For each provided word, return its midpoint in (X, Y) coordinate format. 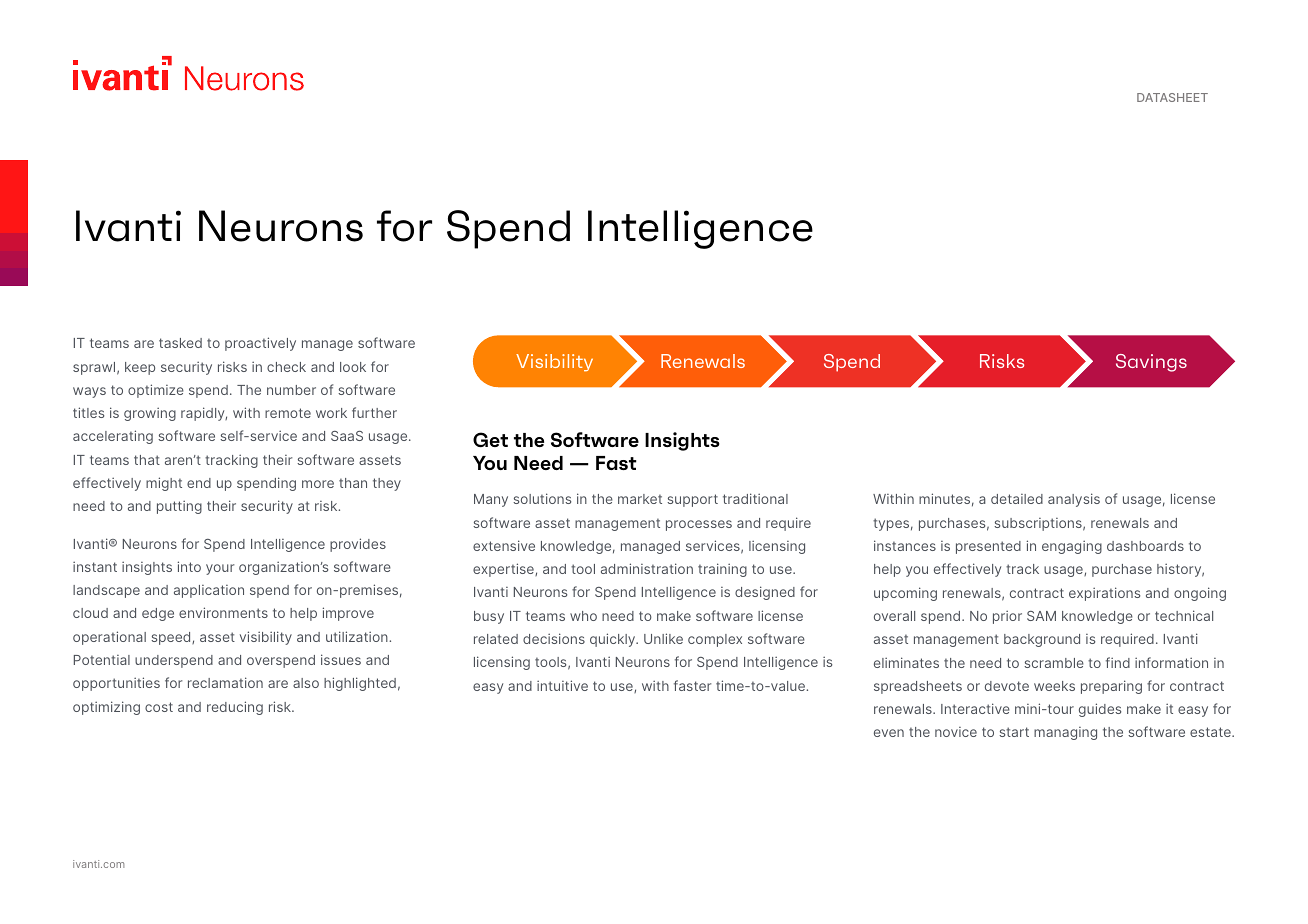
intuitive (562, 685)
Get (490, 439)
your (220, 569)
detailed (1017, 499)
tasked (180, 343)
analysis (1074, 500)
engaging (1072, 547)
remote (288, 413)
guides (1100, 710)
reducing (235, 708)
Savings (1151, 363)
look (353, 367)
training (722, 570)
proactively (260, 344)
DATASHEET (1172, 97)
